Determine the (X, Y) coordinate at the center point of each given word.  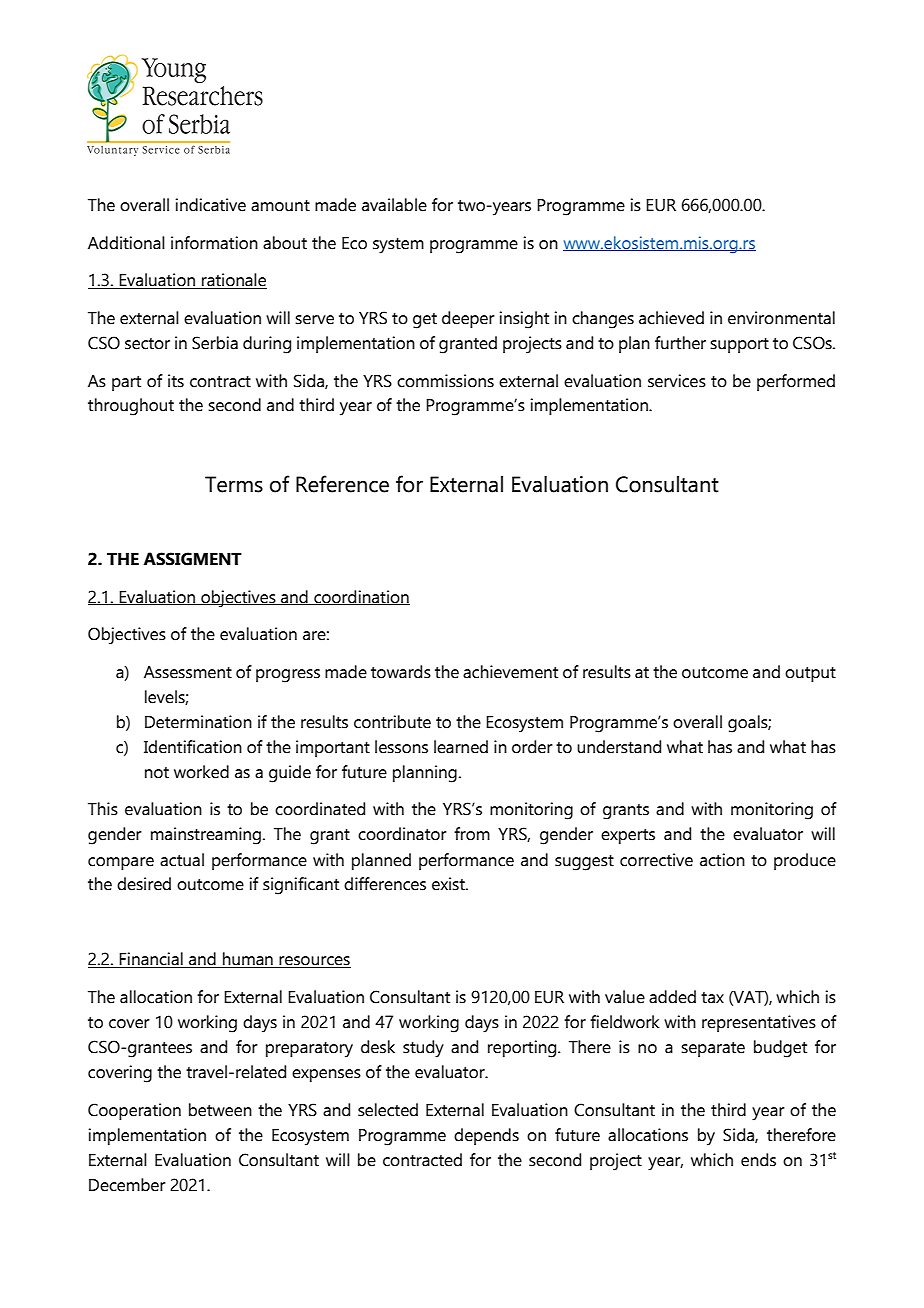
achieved (671, 318)
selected (388, 1110)
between (220, 1110)
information (214, 243)
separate (713, 1049)
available (394, 205)
